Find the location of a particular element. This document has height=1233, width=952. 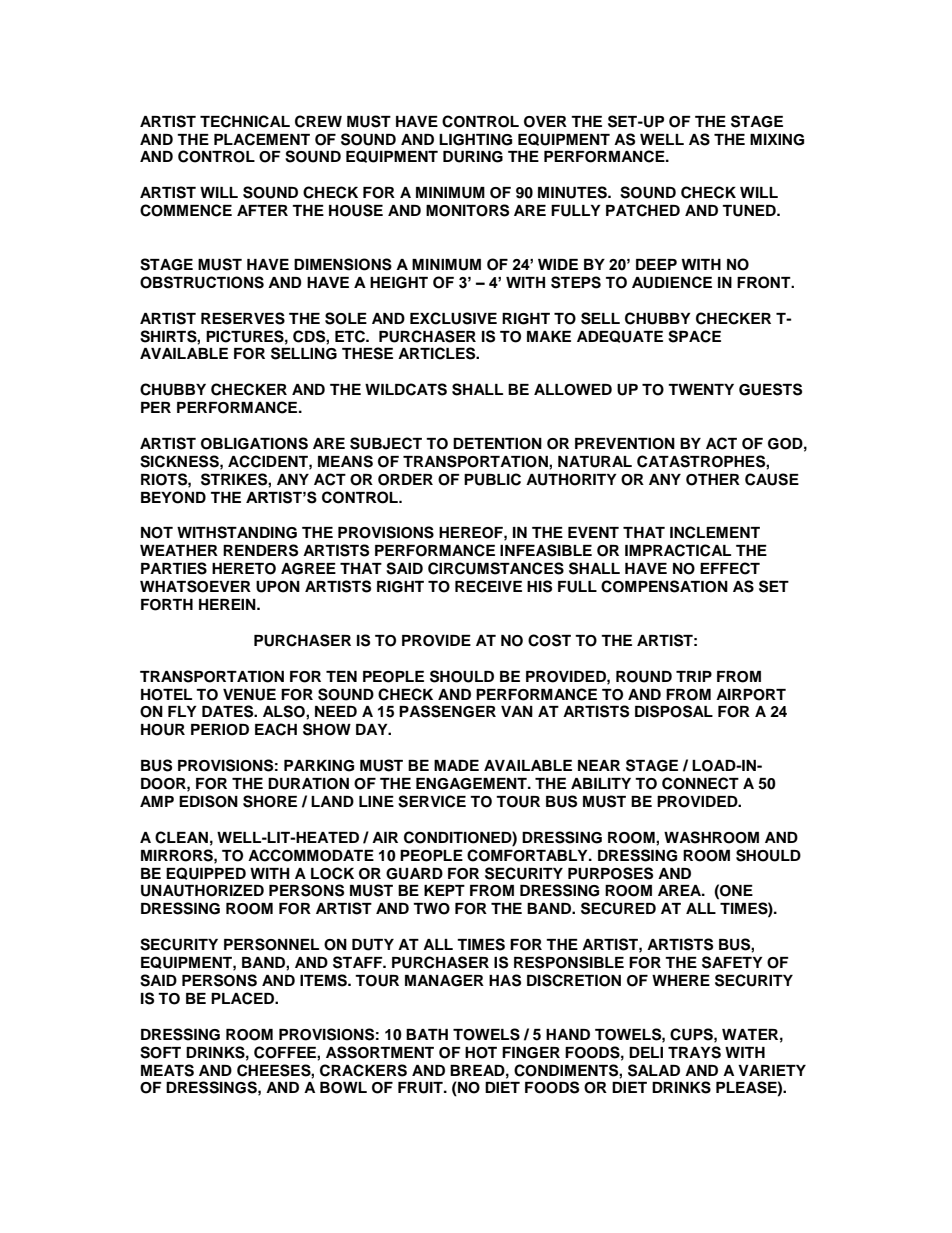

RESERVES is located at coordinates (243, 318).
